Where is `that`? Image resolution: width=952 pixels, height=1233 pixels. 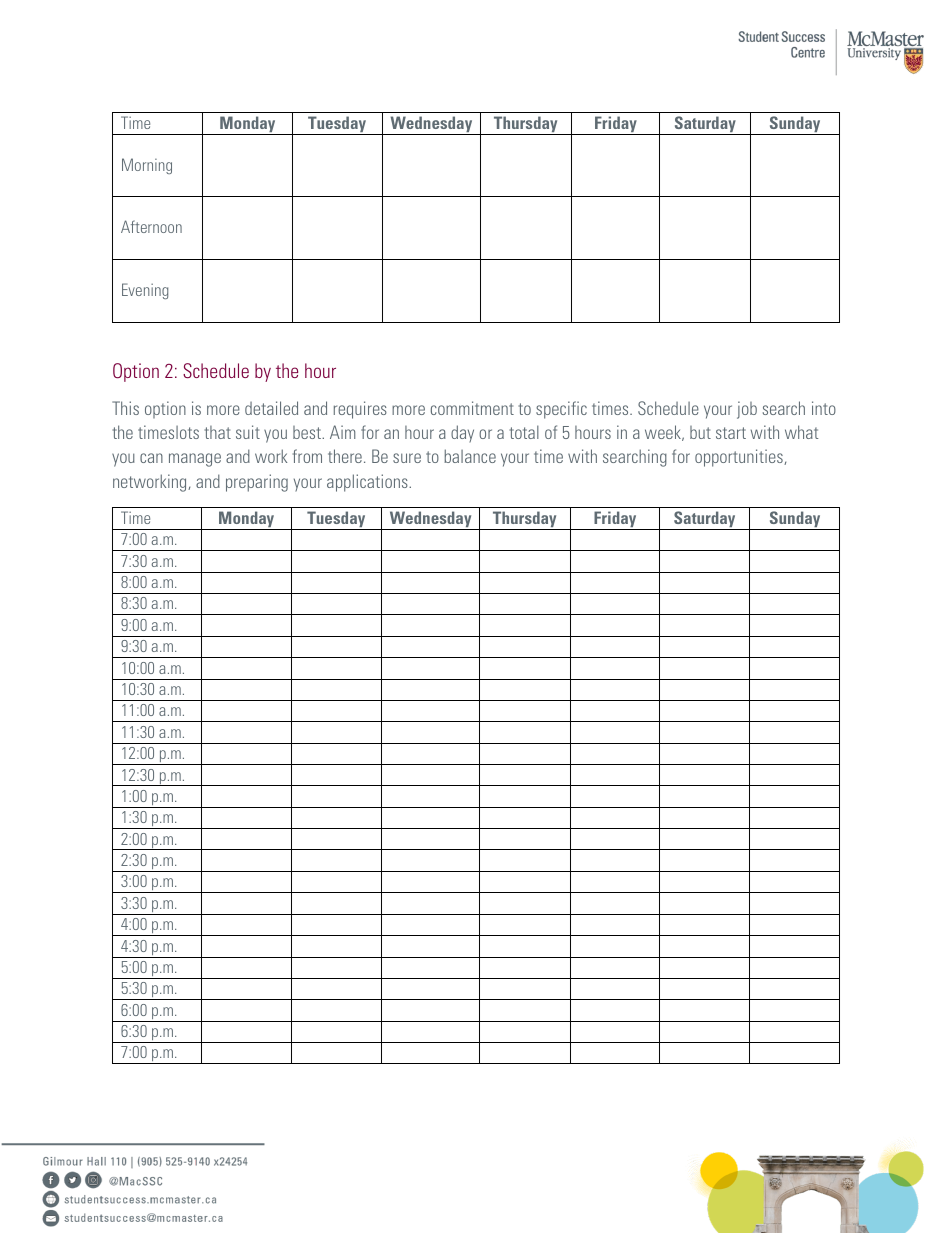 that is located at coordinates (218, 432).
